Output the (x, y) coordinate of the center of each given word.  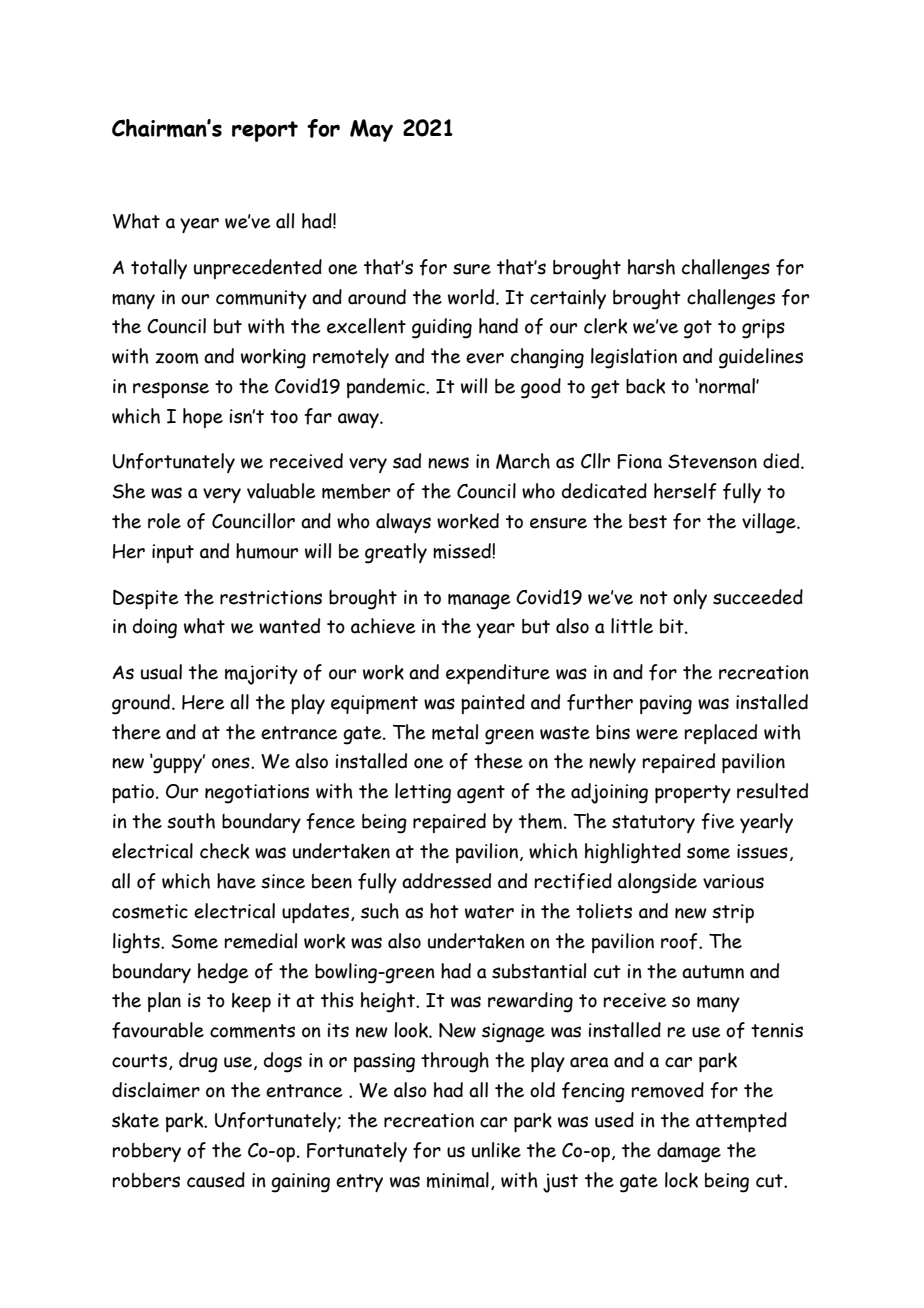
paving (666, 705)
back (645, 386)
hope (203, 418)
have (236, 881)
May (371, 130)
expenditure (498, 674)
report (265, 131)
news (448, 463)
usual (161, 672)
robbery (146, 1152)
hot (444, 911)
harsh (651, 267)
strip (733, 913)
